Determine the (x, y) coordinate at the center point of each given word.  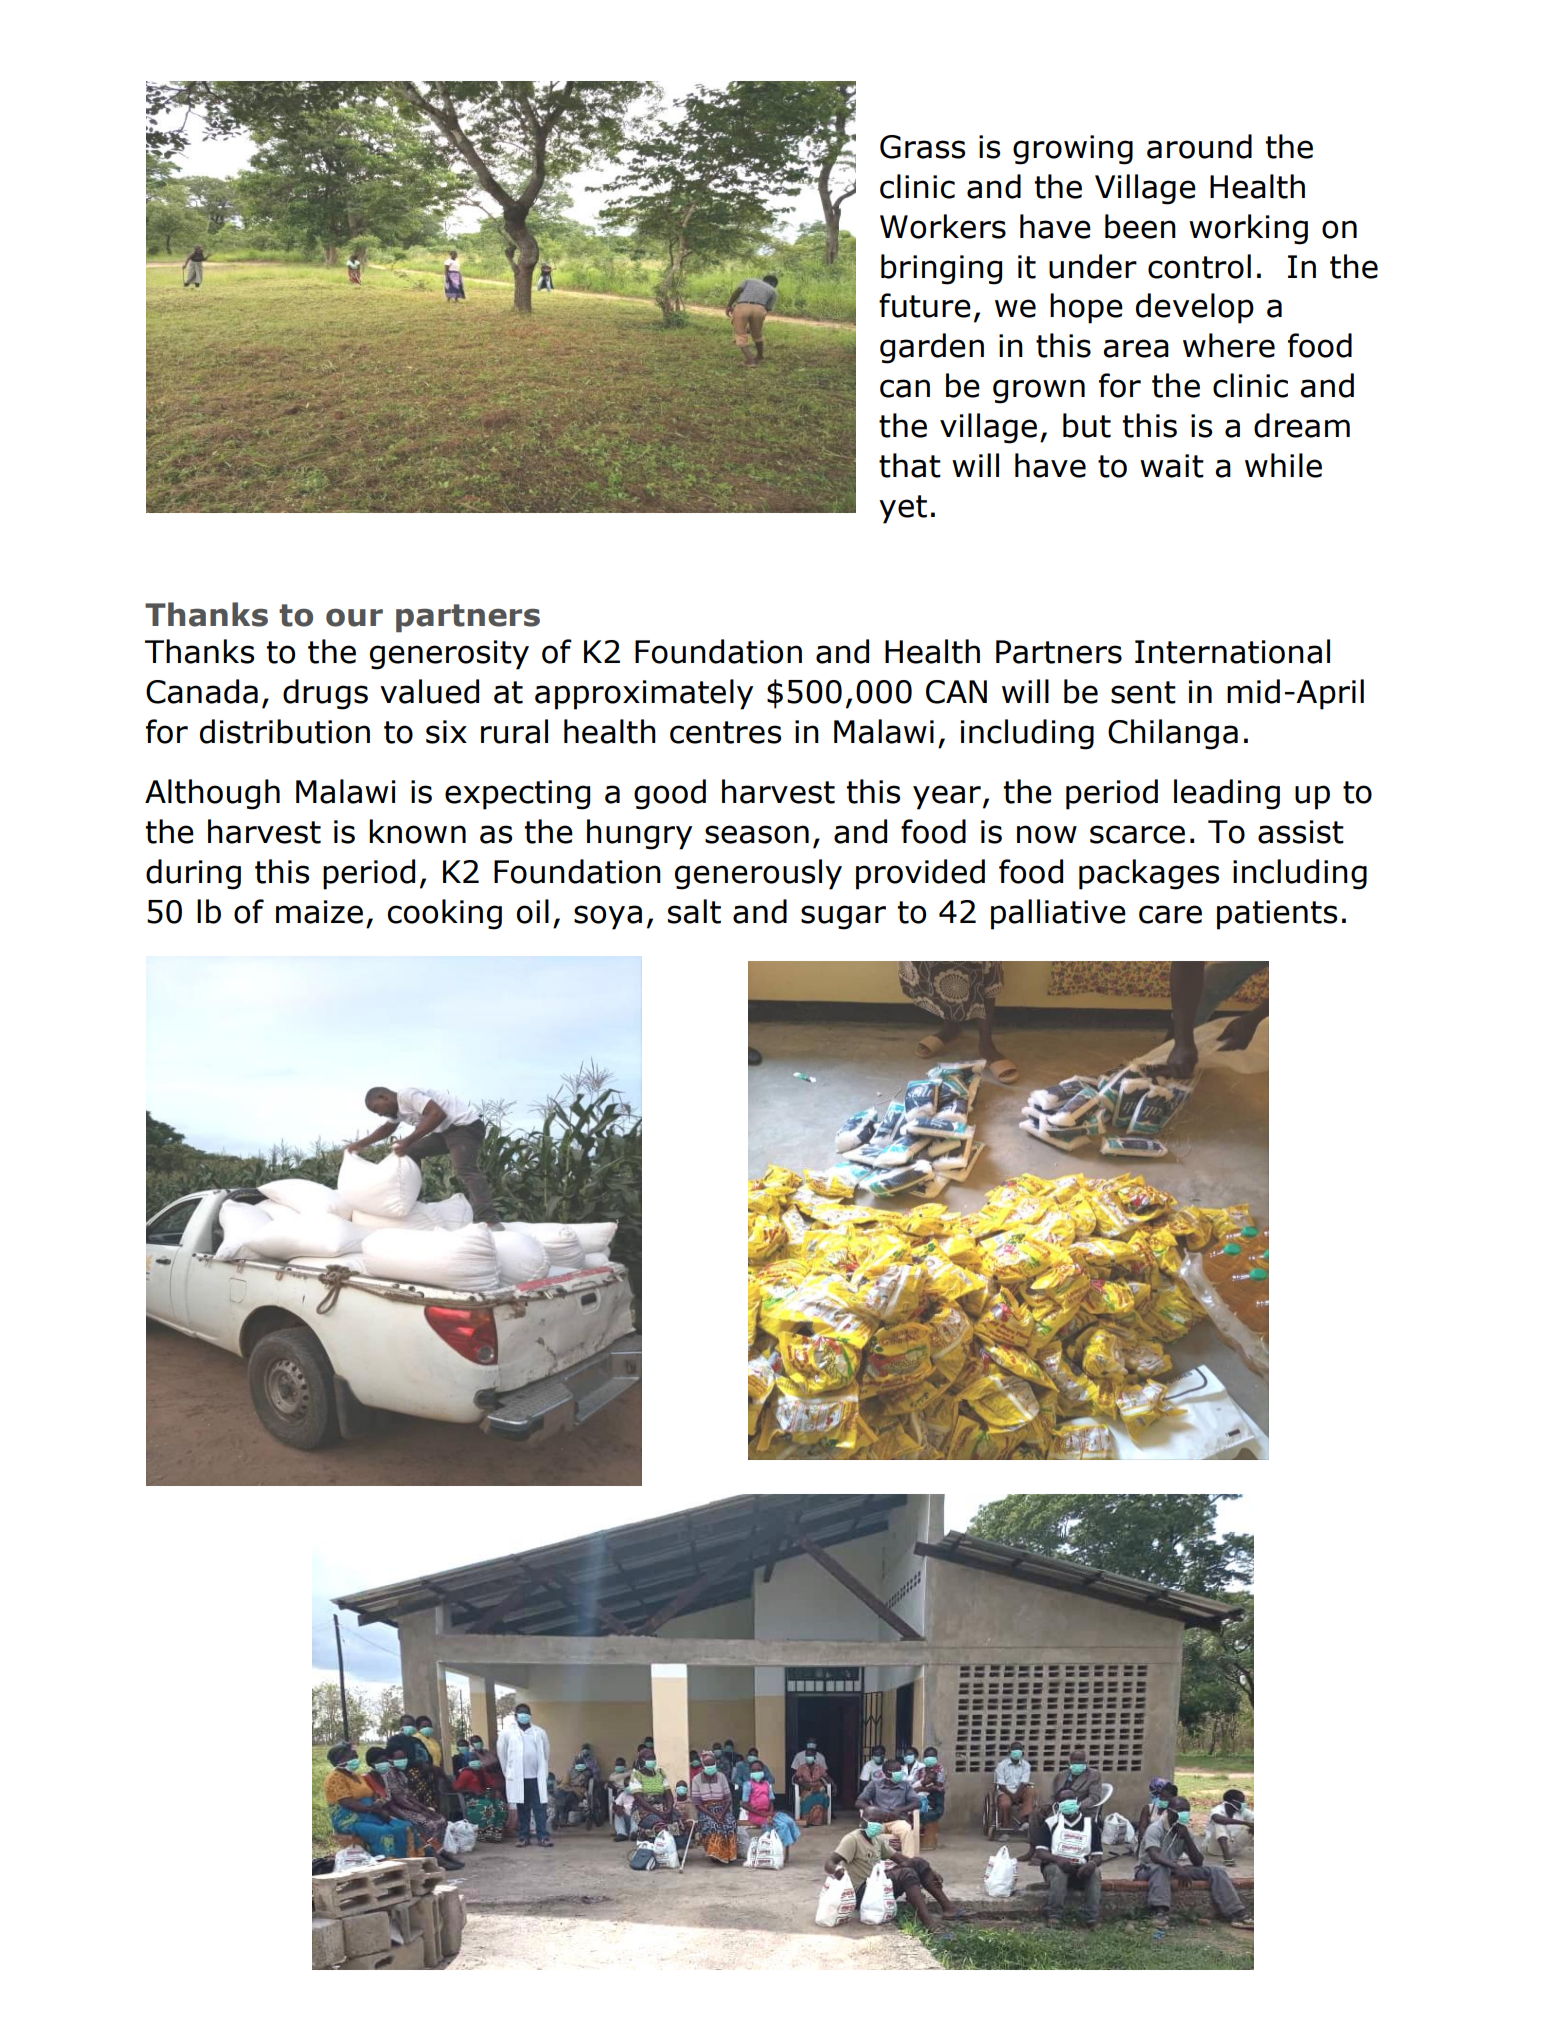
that (910, 465)
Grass (922, 147)
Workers (943, 226)
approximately (644, 694)
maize (319, 912)
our (354, 617)
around (1199, 146)
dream (1302, 425)
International (1232, 651)
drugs (325, 694)
